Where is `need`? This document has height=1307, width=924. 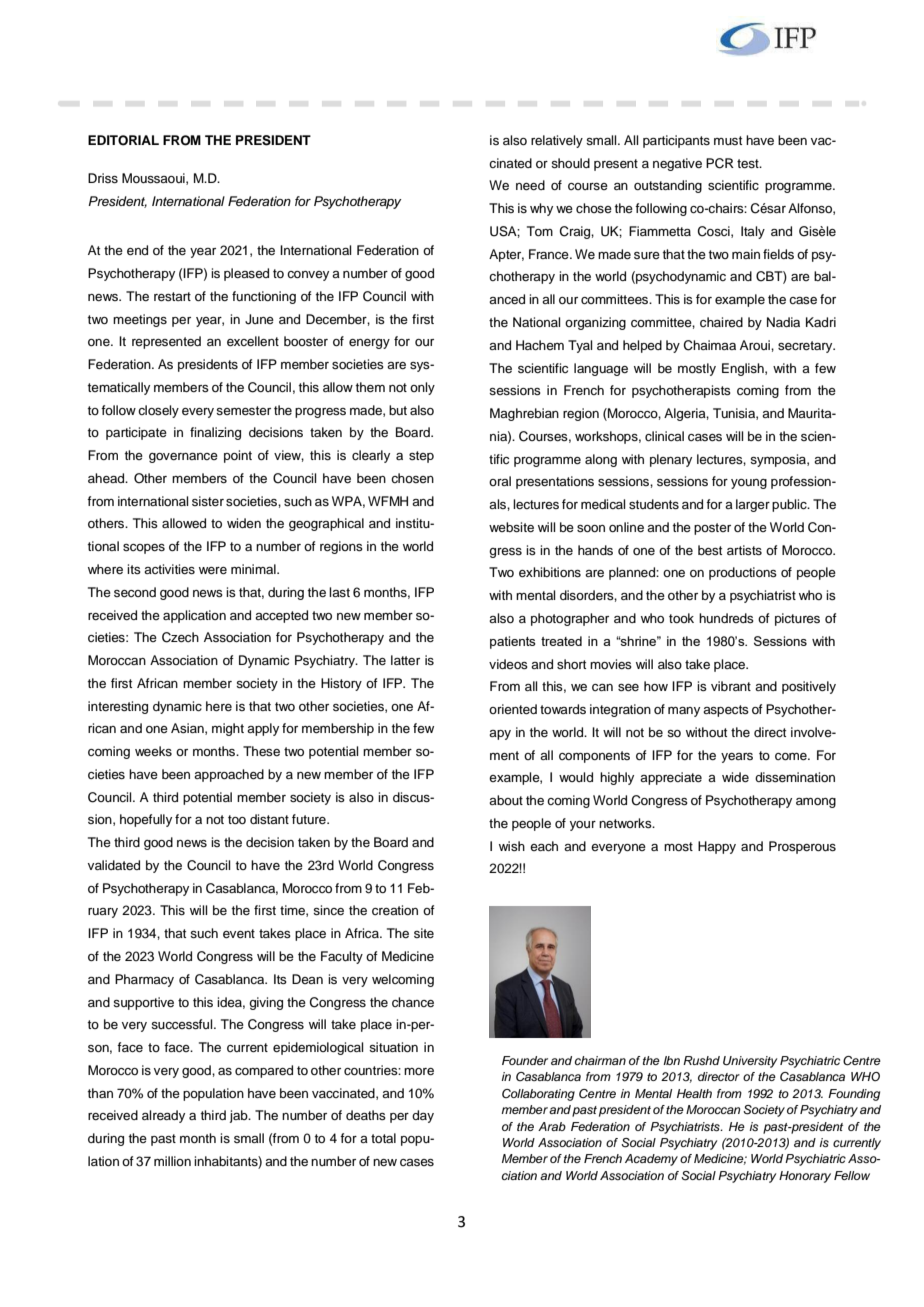
need is located at coordinates (530, 185).
